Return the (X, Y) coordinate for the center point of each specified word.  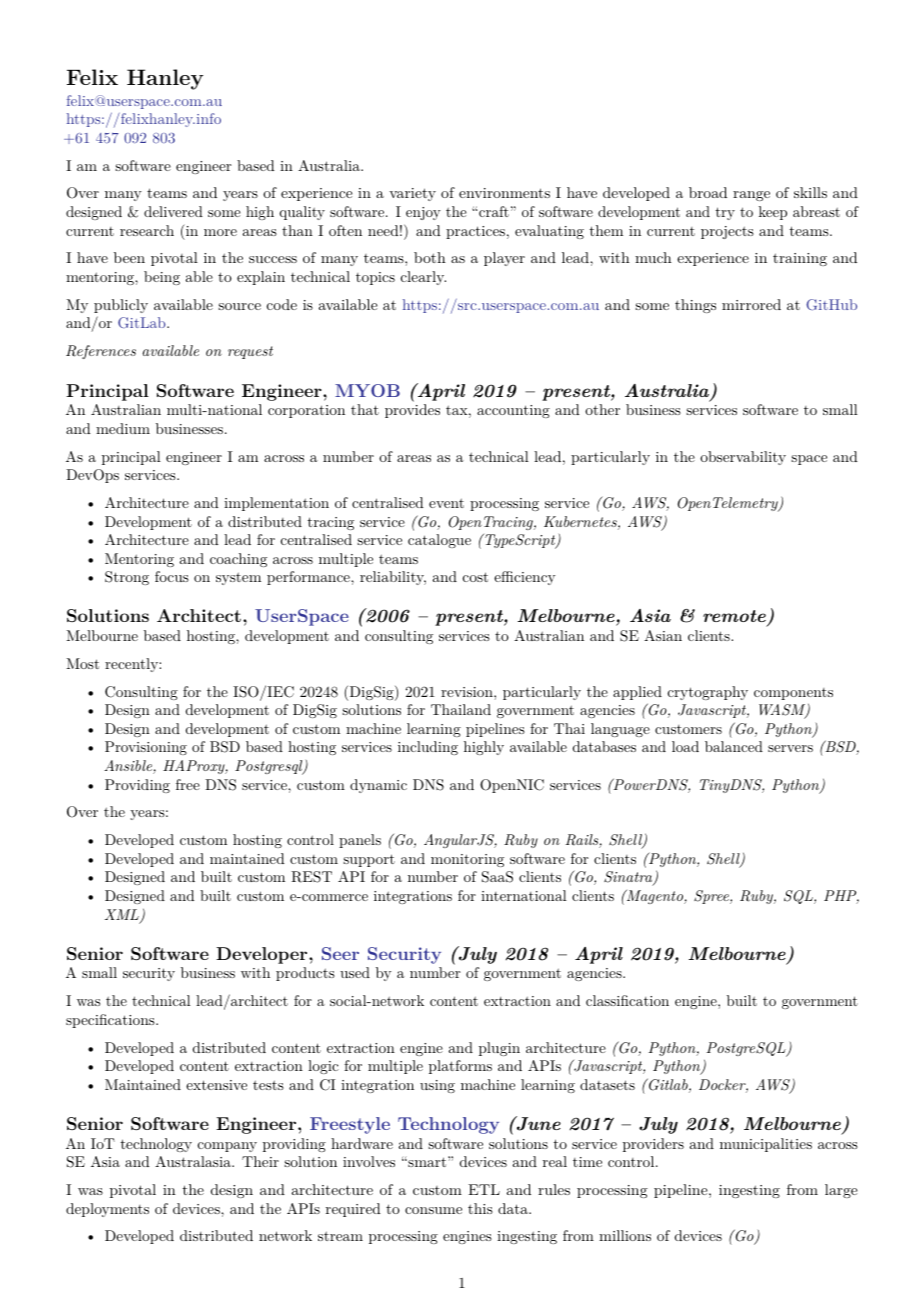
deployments (107, 1210)
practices (475, 232)
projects (727, 232)
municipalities (766, 1145)
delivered (173, 211)
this (480, 1208)
